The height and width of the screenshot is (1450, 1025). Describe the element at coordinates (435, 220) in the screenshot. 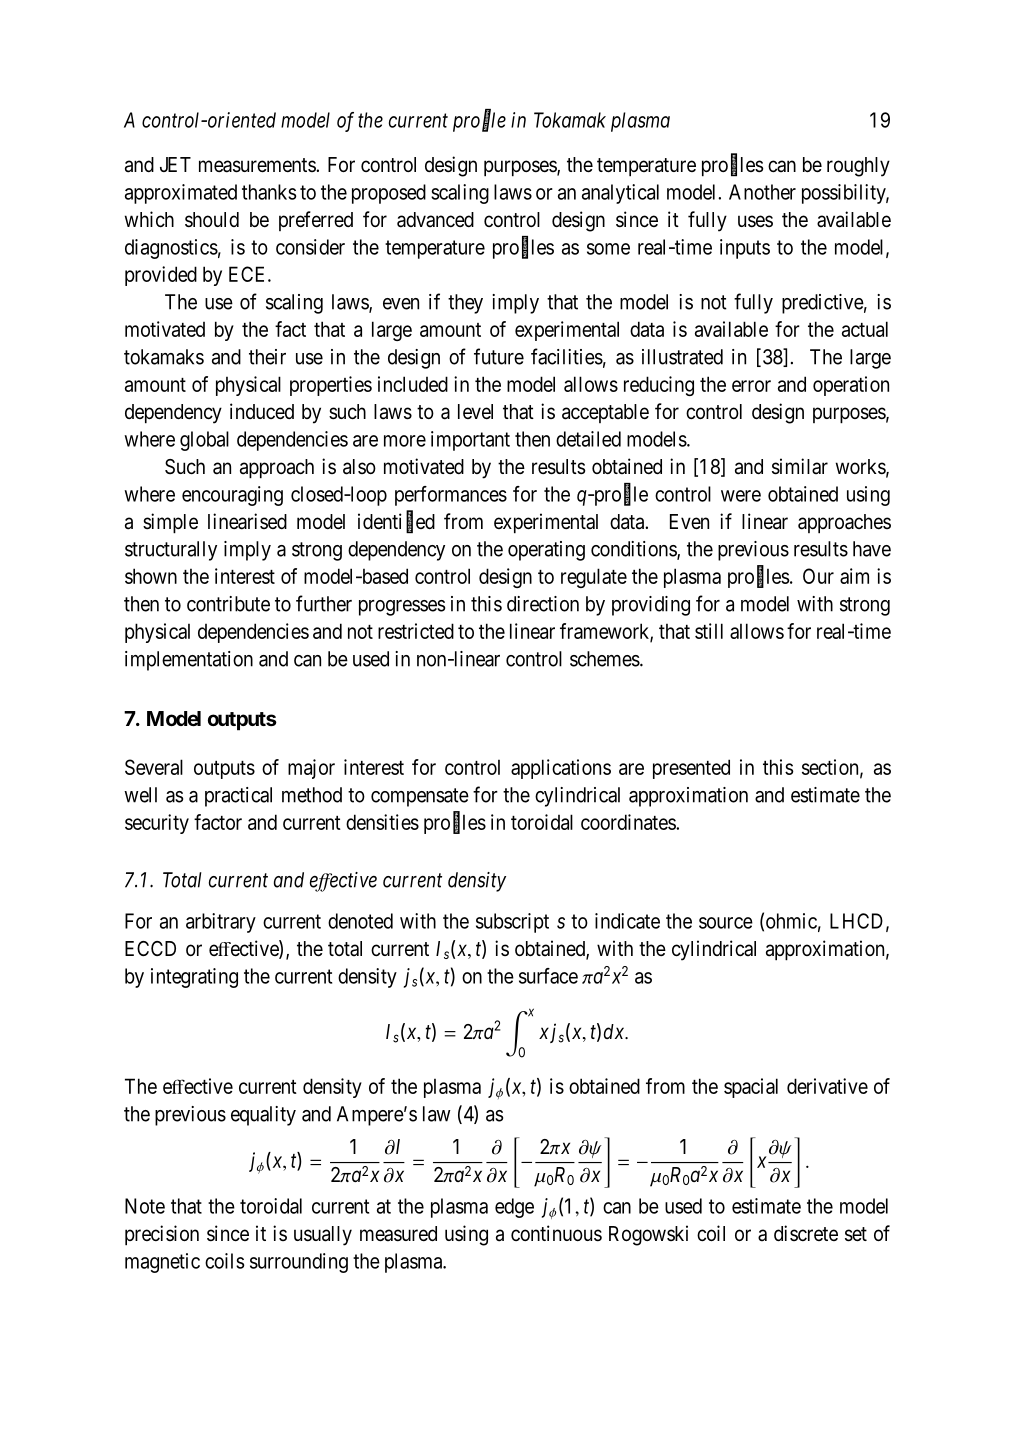

I see `advanced` at that location.
